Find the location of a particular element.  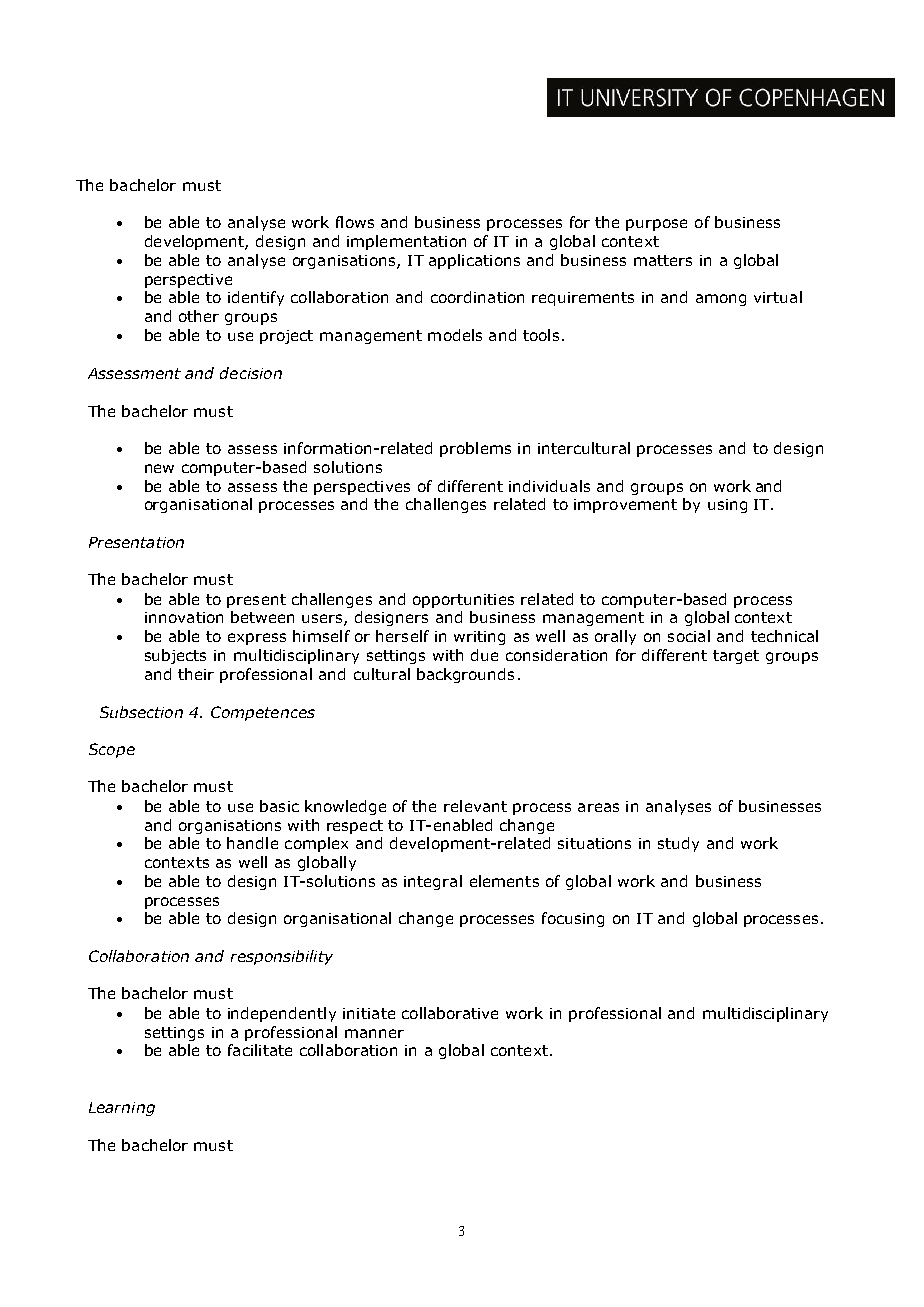

integral is located at coordinates (433, 882).
